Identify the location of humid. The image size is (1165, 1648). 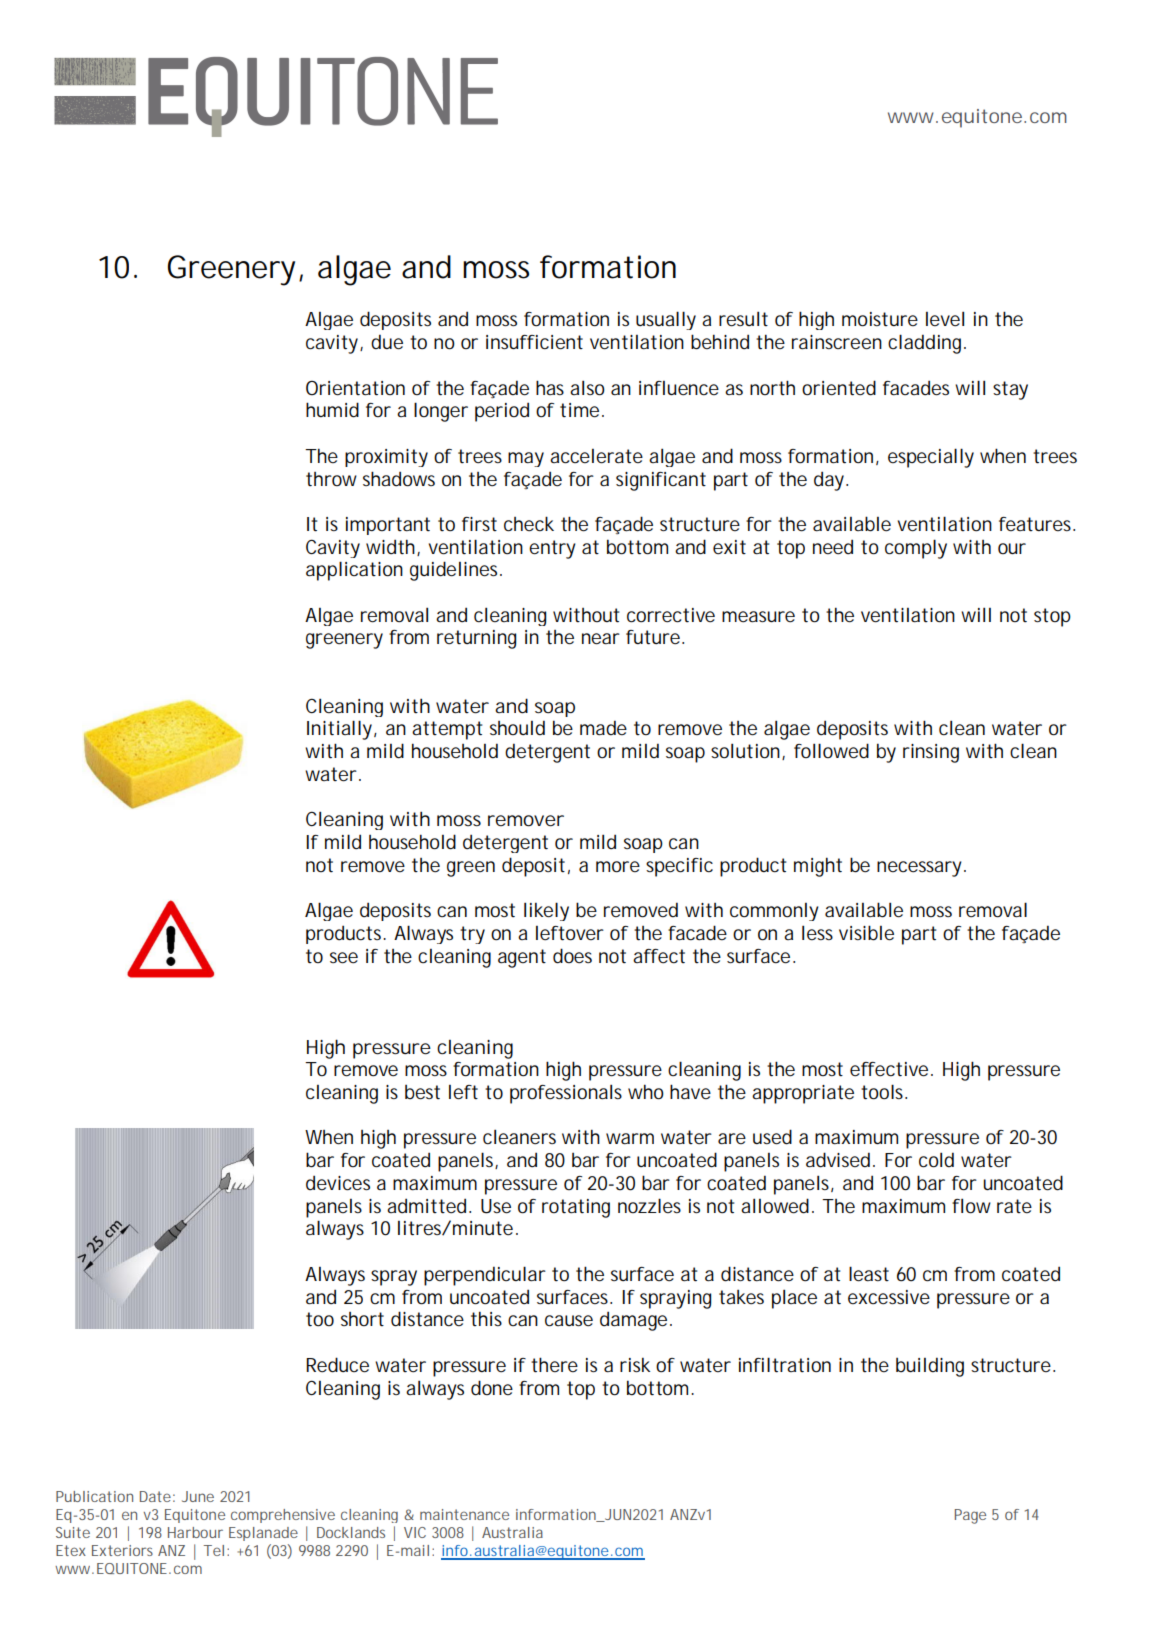
(332, 410).
